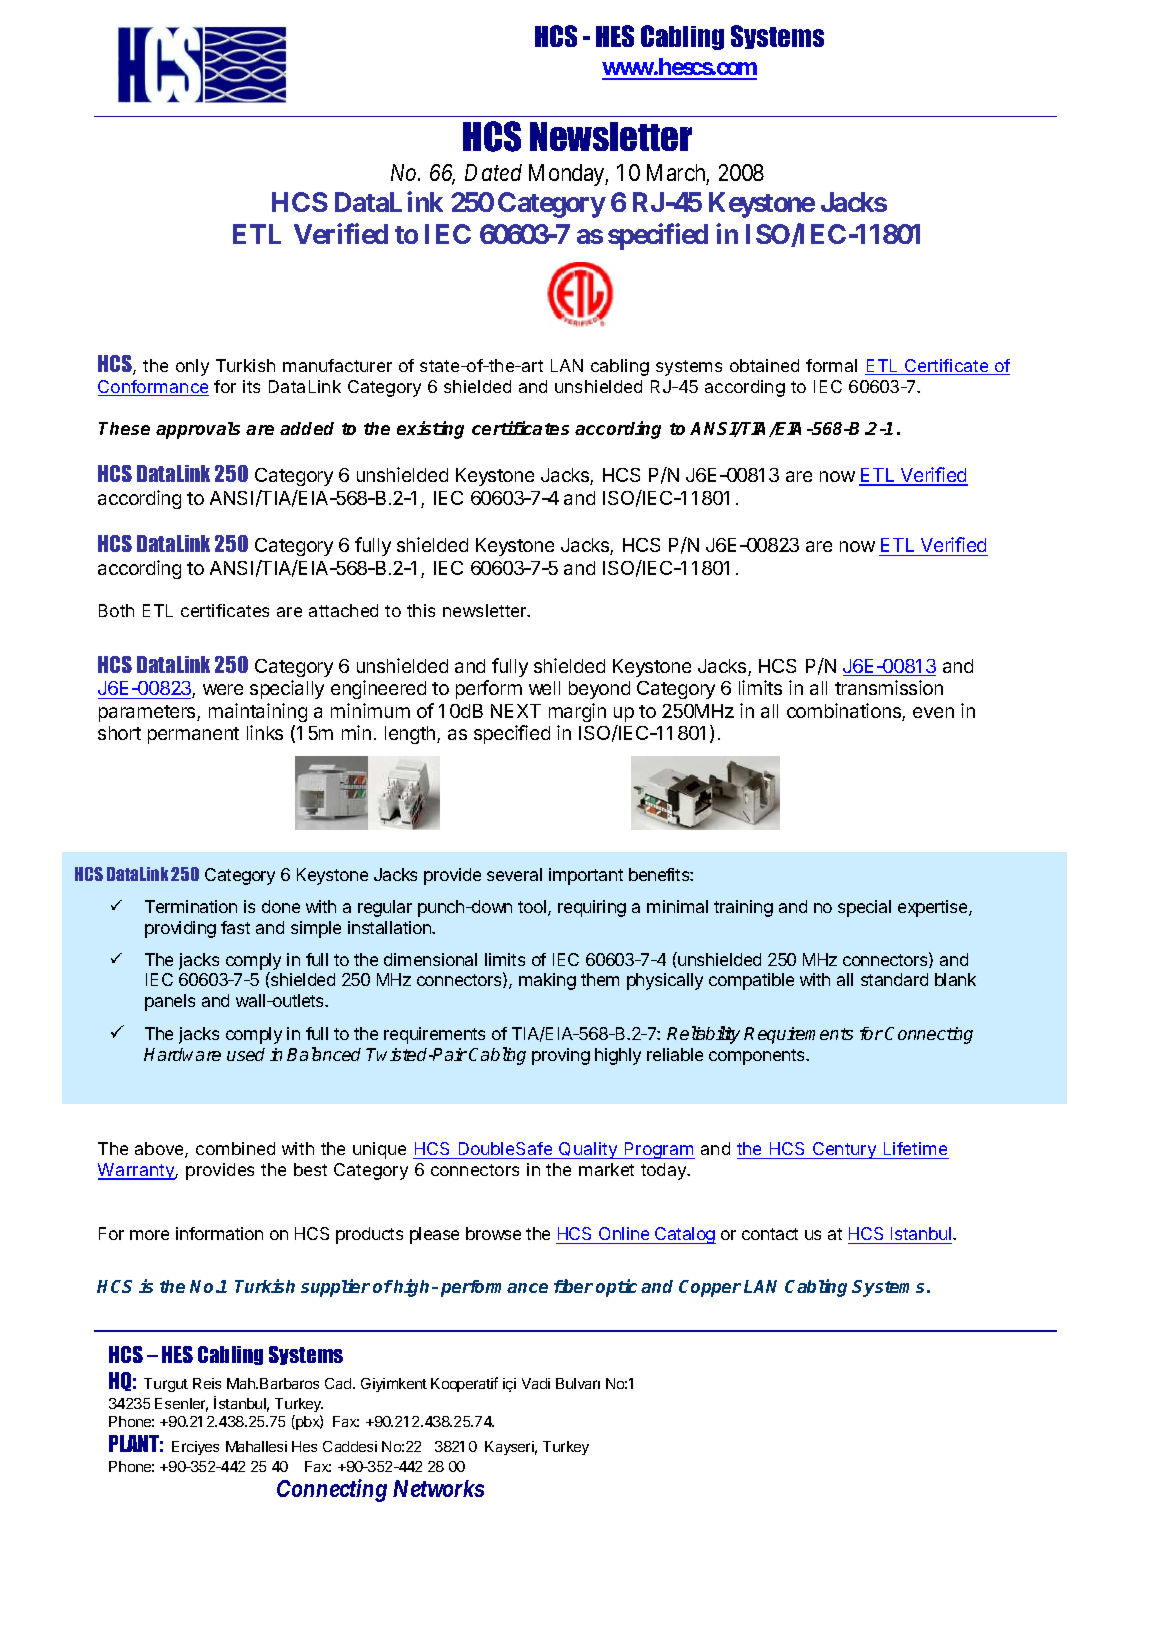 This screenshot has height=1634, width=1155. I want to click on existing, so click(430, 430).
